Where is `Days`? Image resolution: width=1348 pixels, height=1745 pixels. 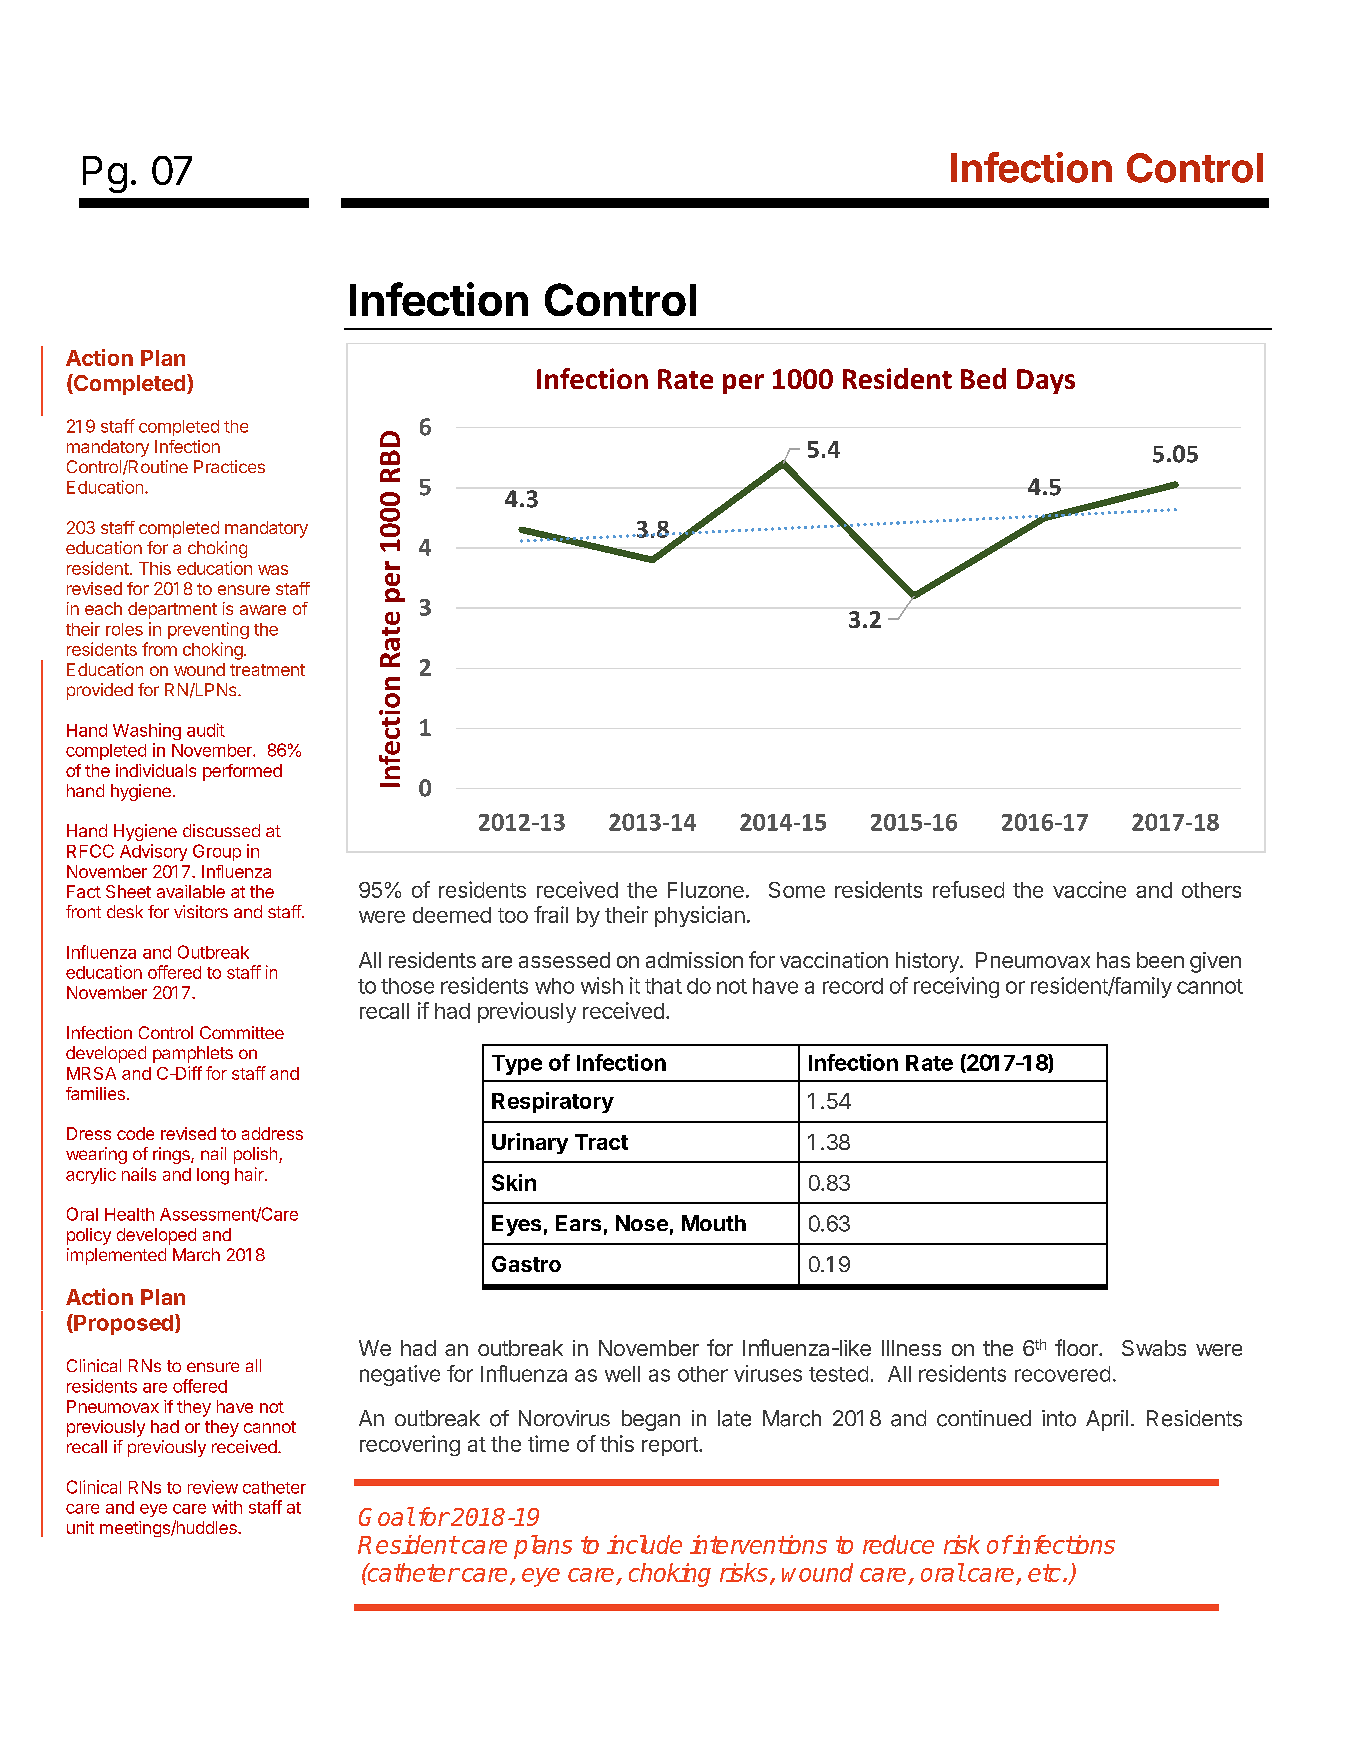
Days is located at coordinates (1046, 381).
